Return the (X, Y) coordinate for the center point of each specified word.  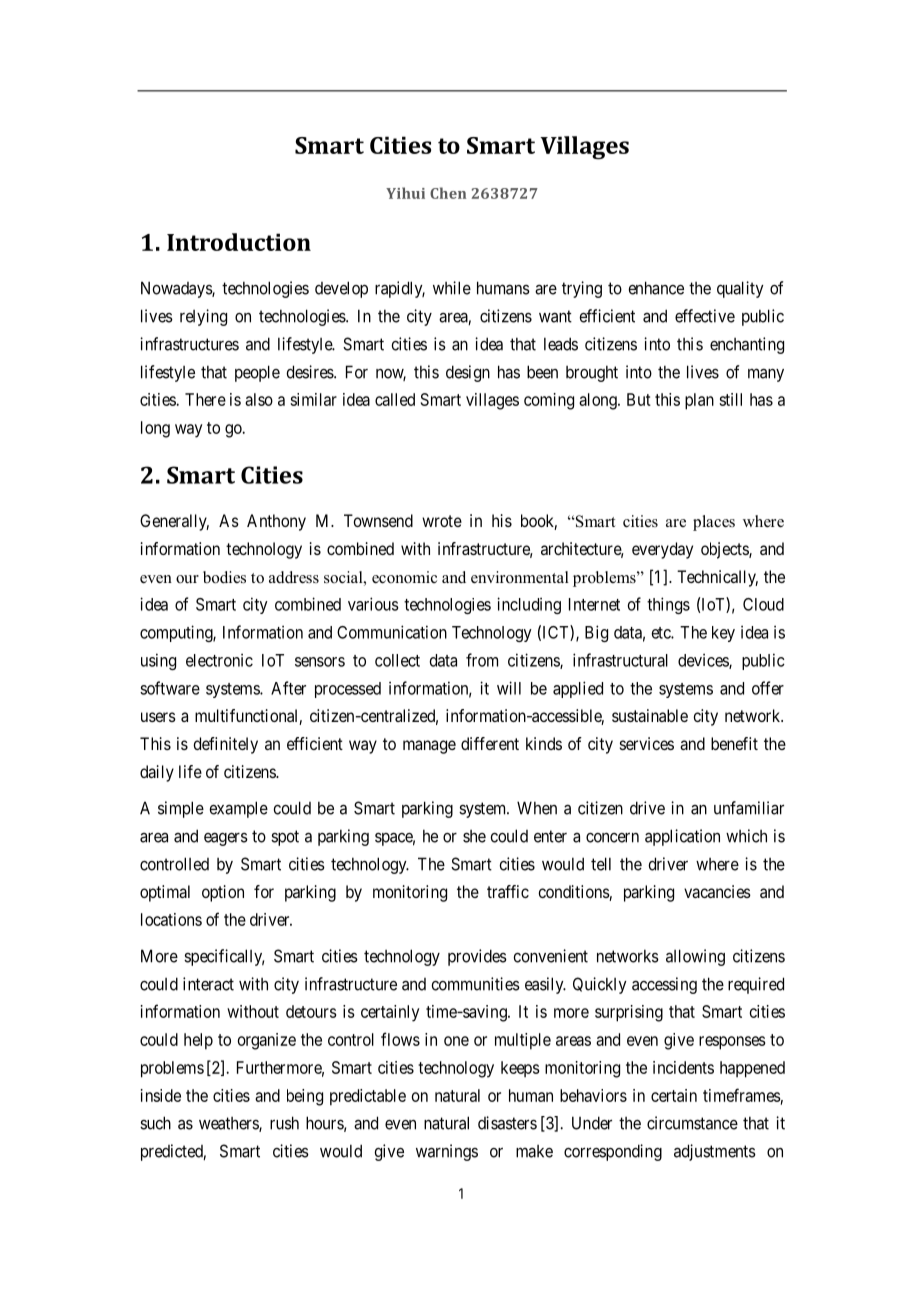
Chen (448, 193)
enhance (656, 288)
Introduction (239, 242)
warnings (447, 1152)
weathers (229, 1124)
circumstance (692, 1123)
